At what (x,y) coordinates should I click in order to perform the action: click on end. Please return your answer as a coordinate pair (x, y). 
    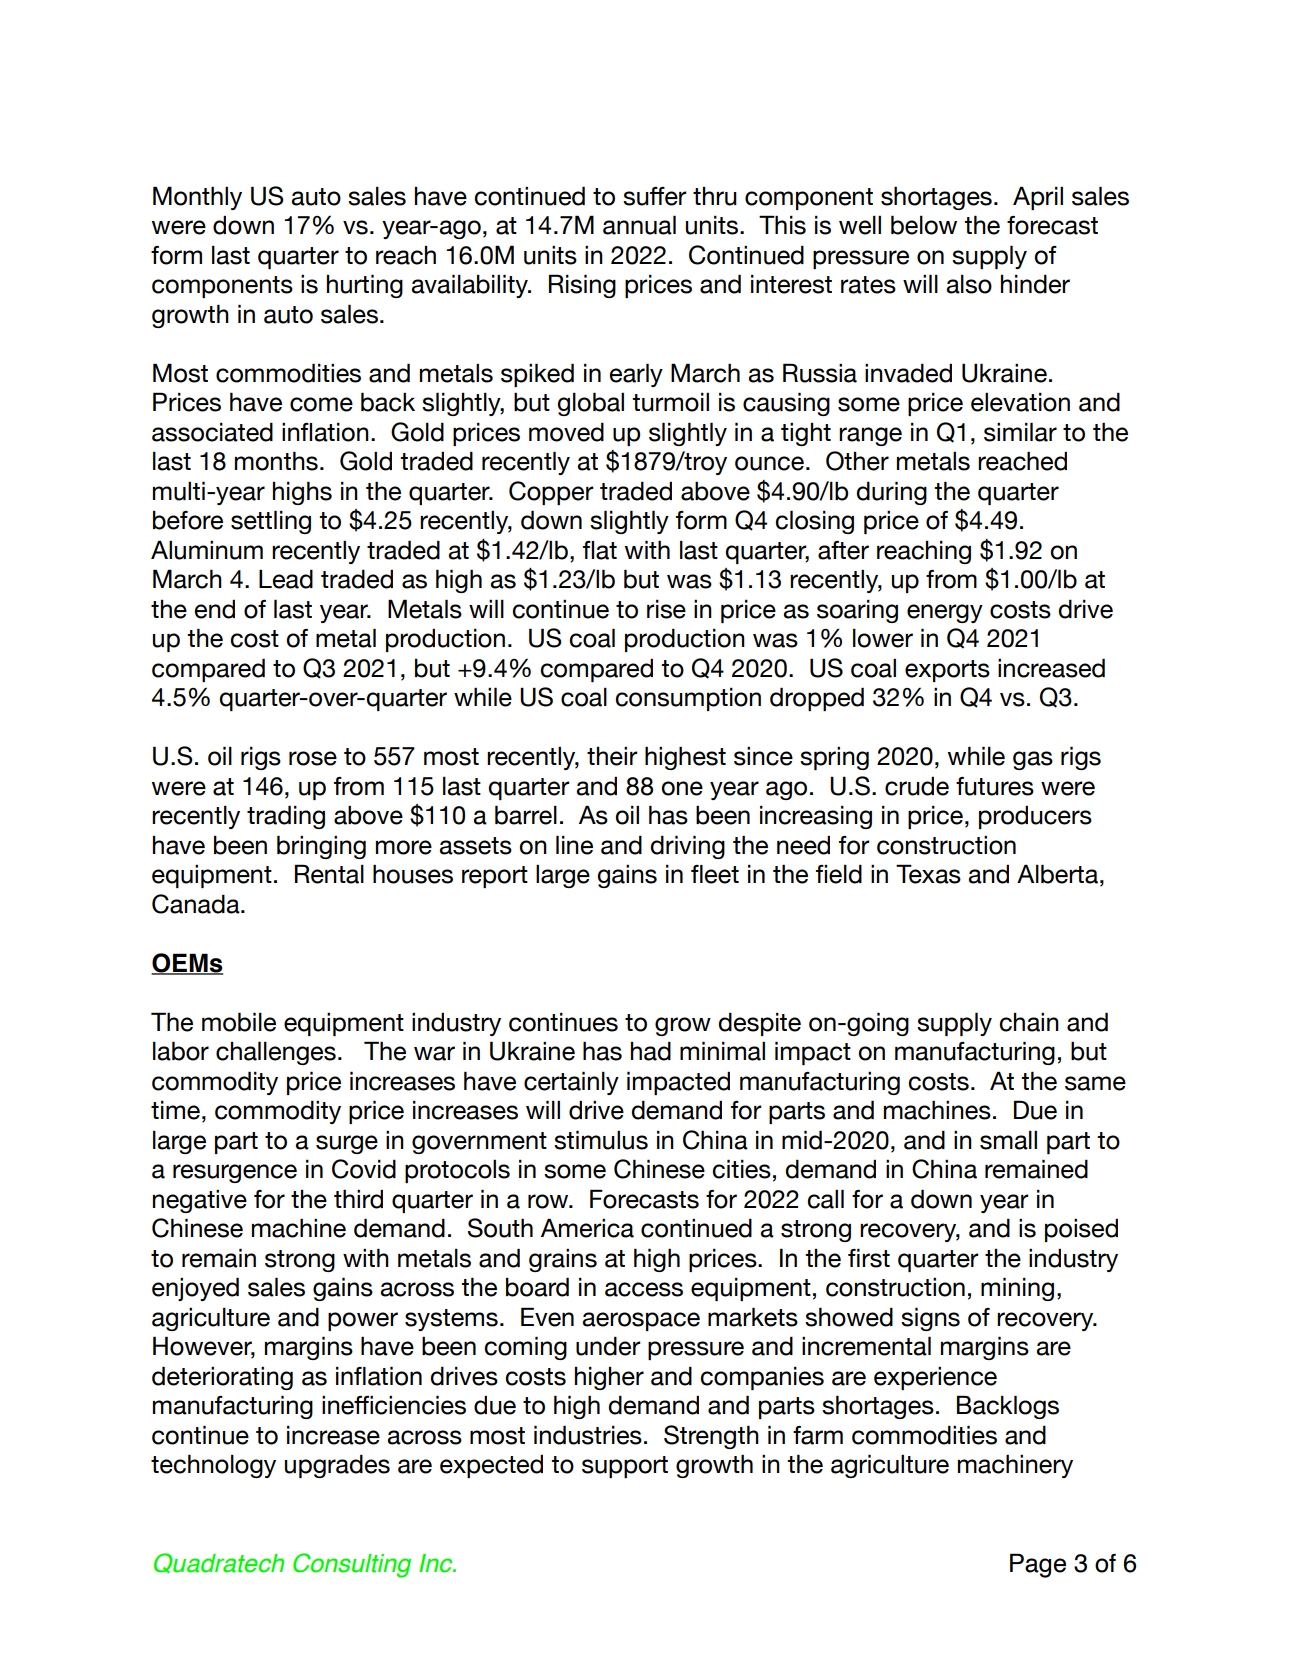
    Looking at the image, I should click on (214, 609).
